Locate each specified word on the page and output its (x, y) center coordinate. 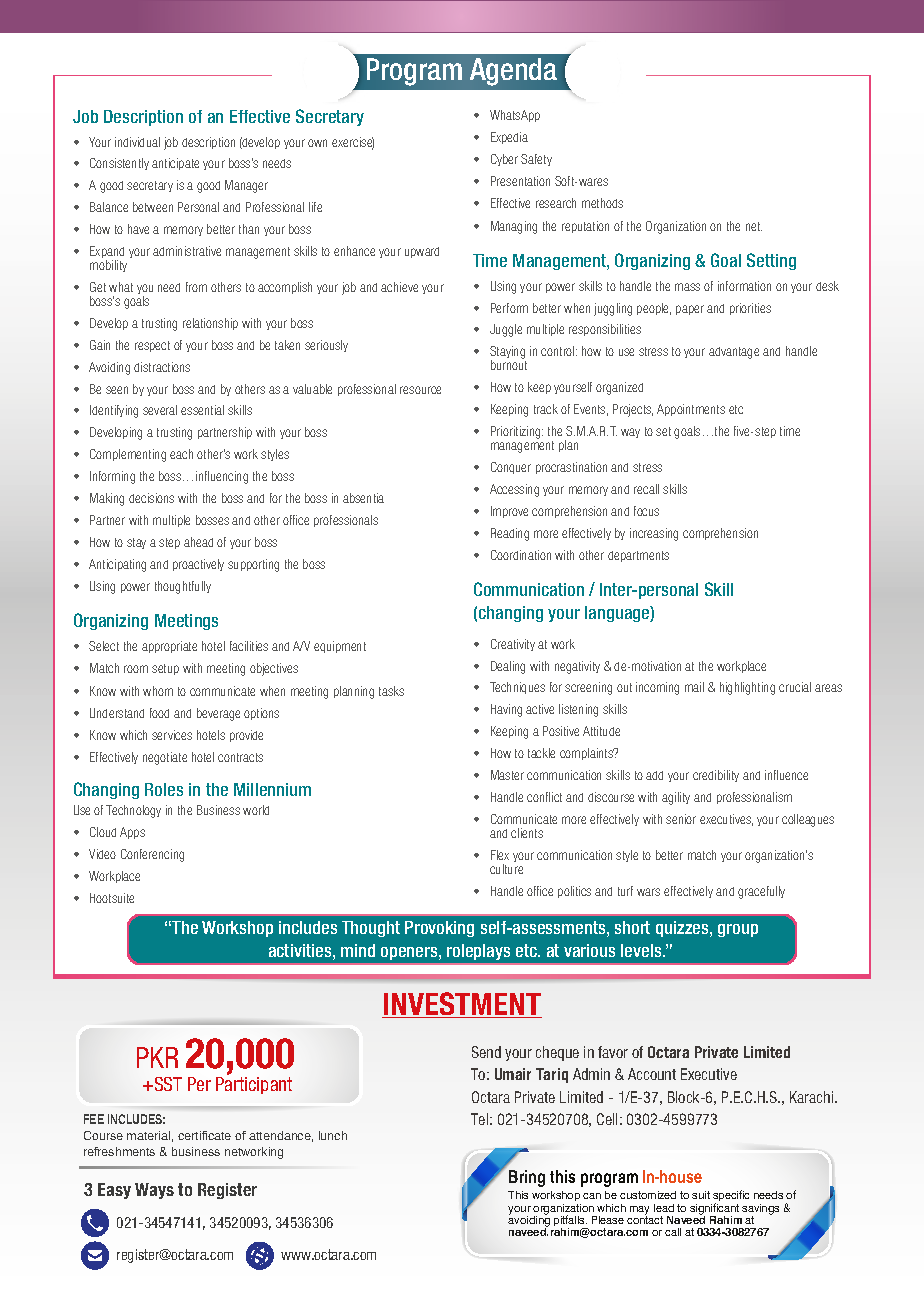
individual (137, 142)
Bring (527, 1178)
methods (602, 203)
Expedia (509, 138)
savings (760, 1210)
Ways (154, 1191)
